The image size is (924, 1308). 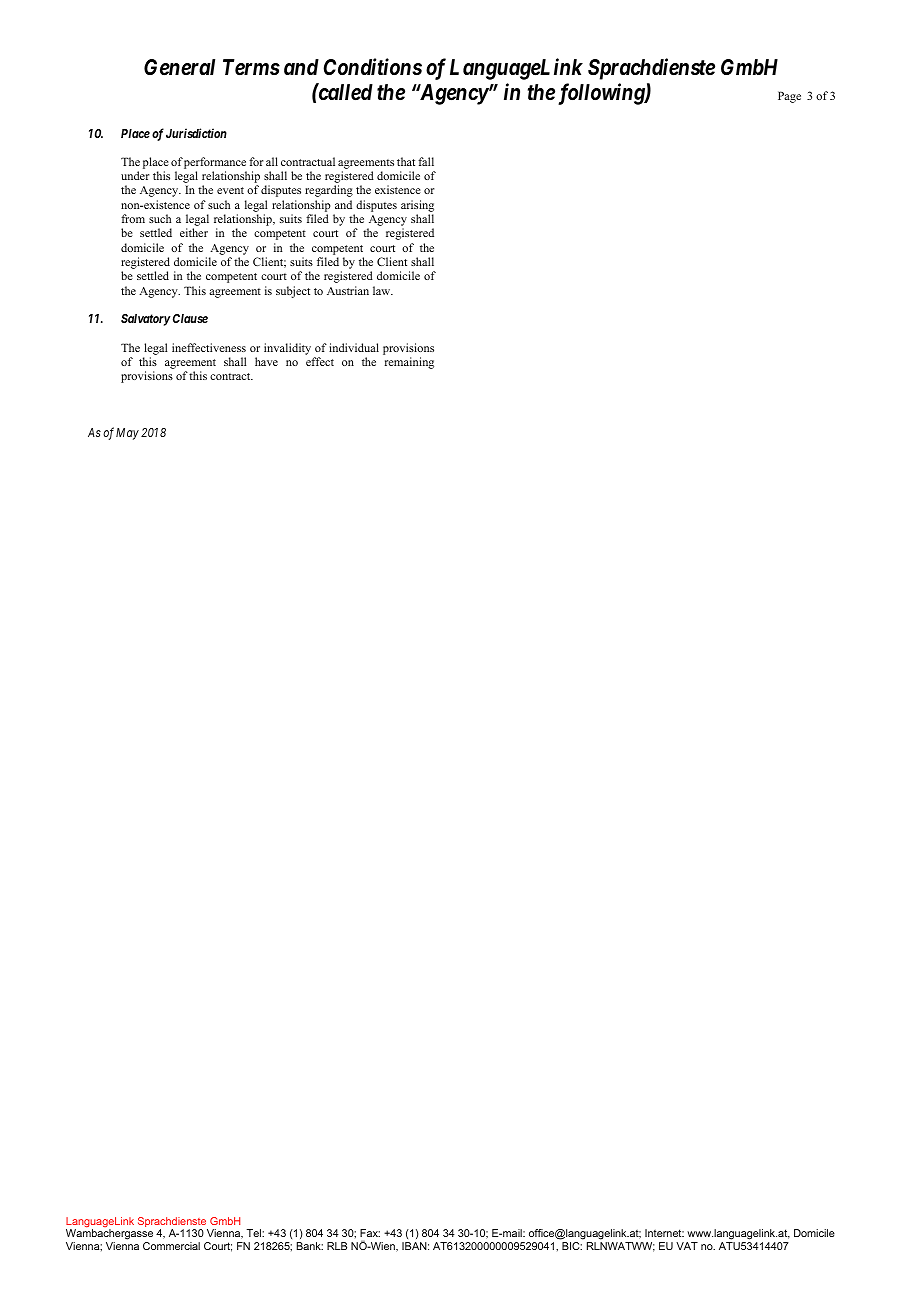 I want to click on individual, so click(x=354, y=347).
